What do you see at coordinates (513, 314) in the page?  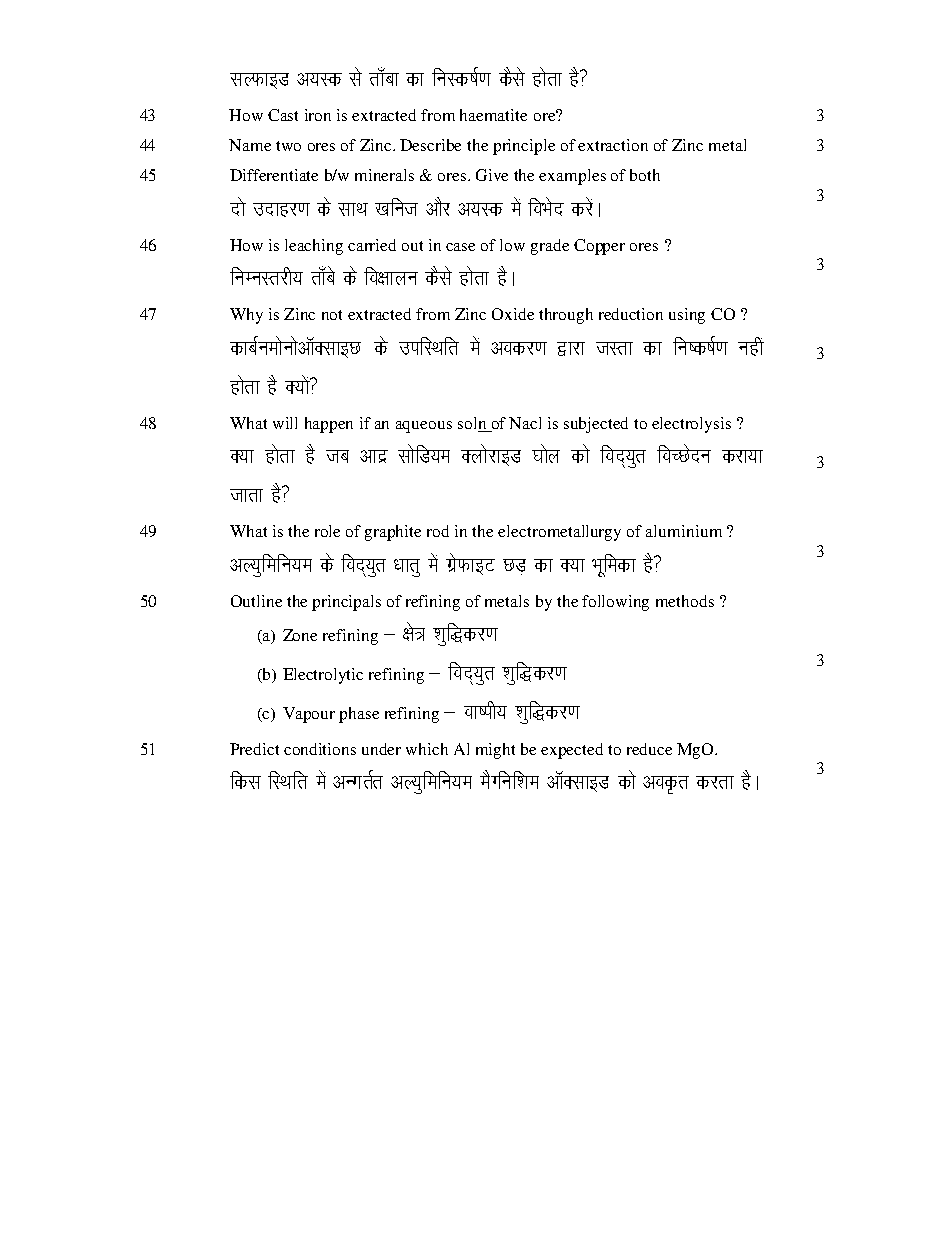 I see `Oxide` at bounding box center [513, 314].
